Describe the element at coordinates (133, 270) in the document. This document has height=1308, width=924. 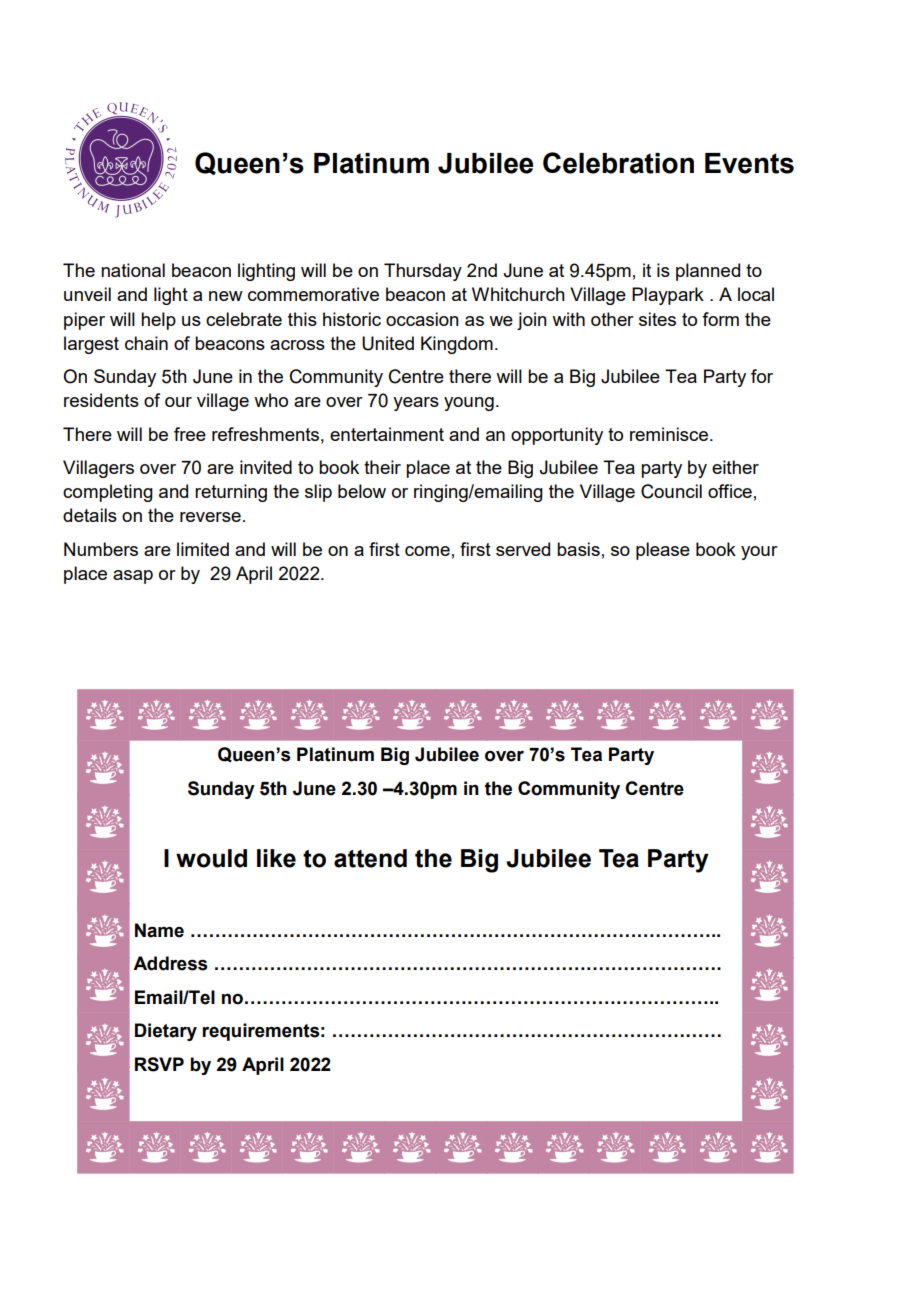
I see `national` at that location.
